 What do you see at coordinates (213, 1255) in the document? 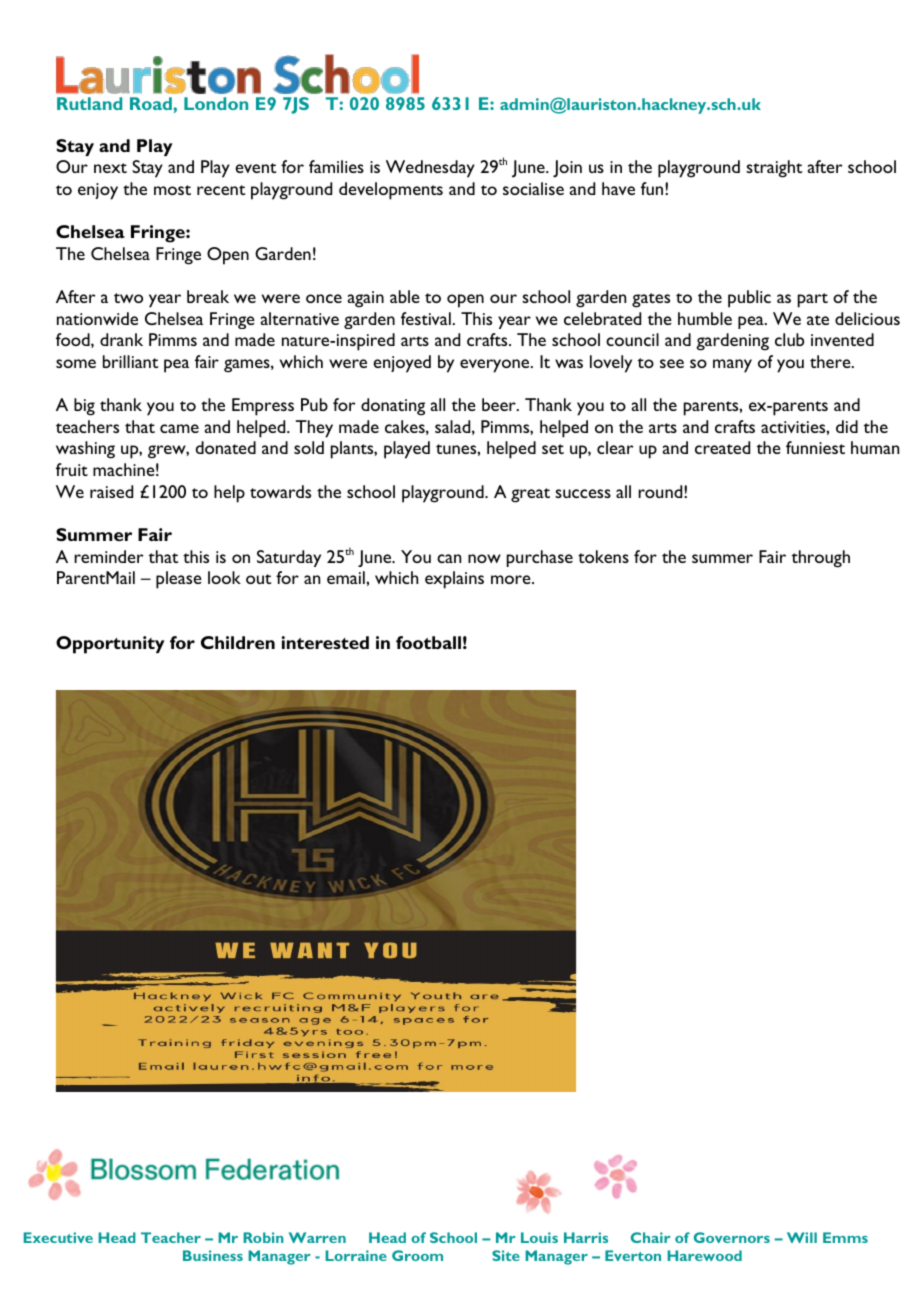
I see `Business` at bounding box center [213, 1255].
